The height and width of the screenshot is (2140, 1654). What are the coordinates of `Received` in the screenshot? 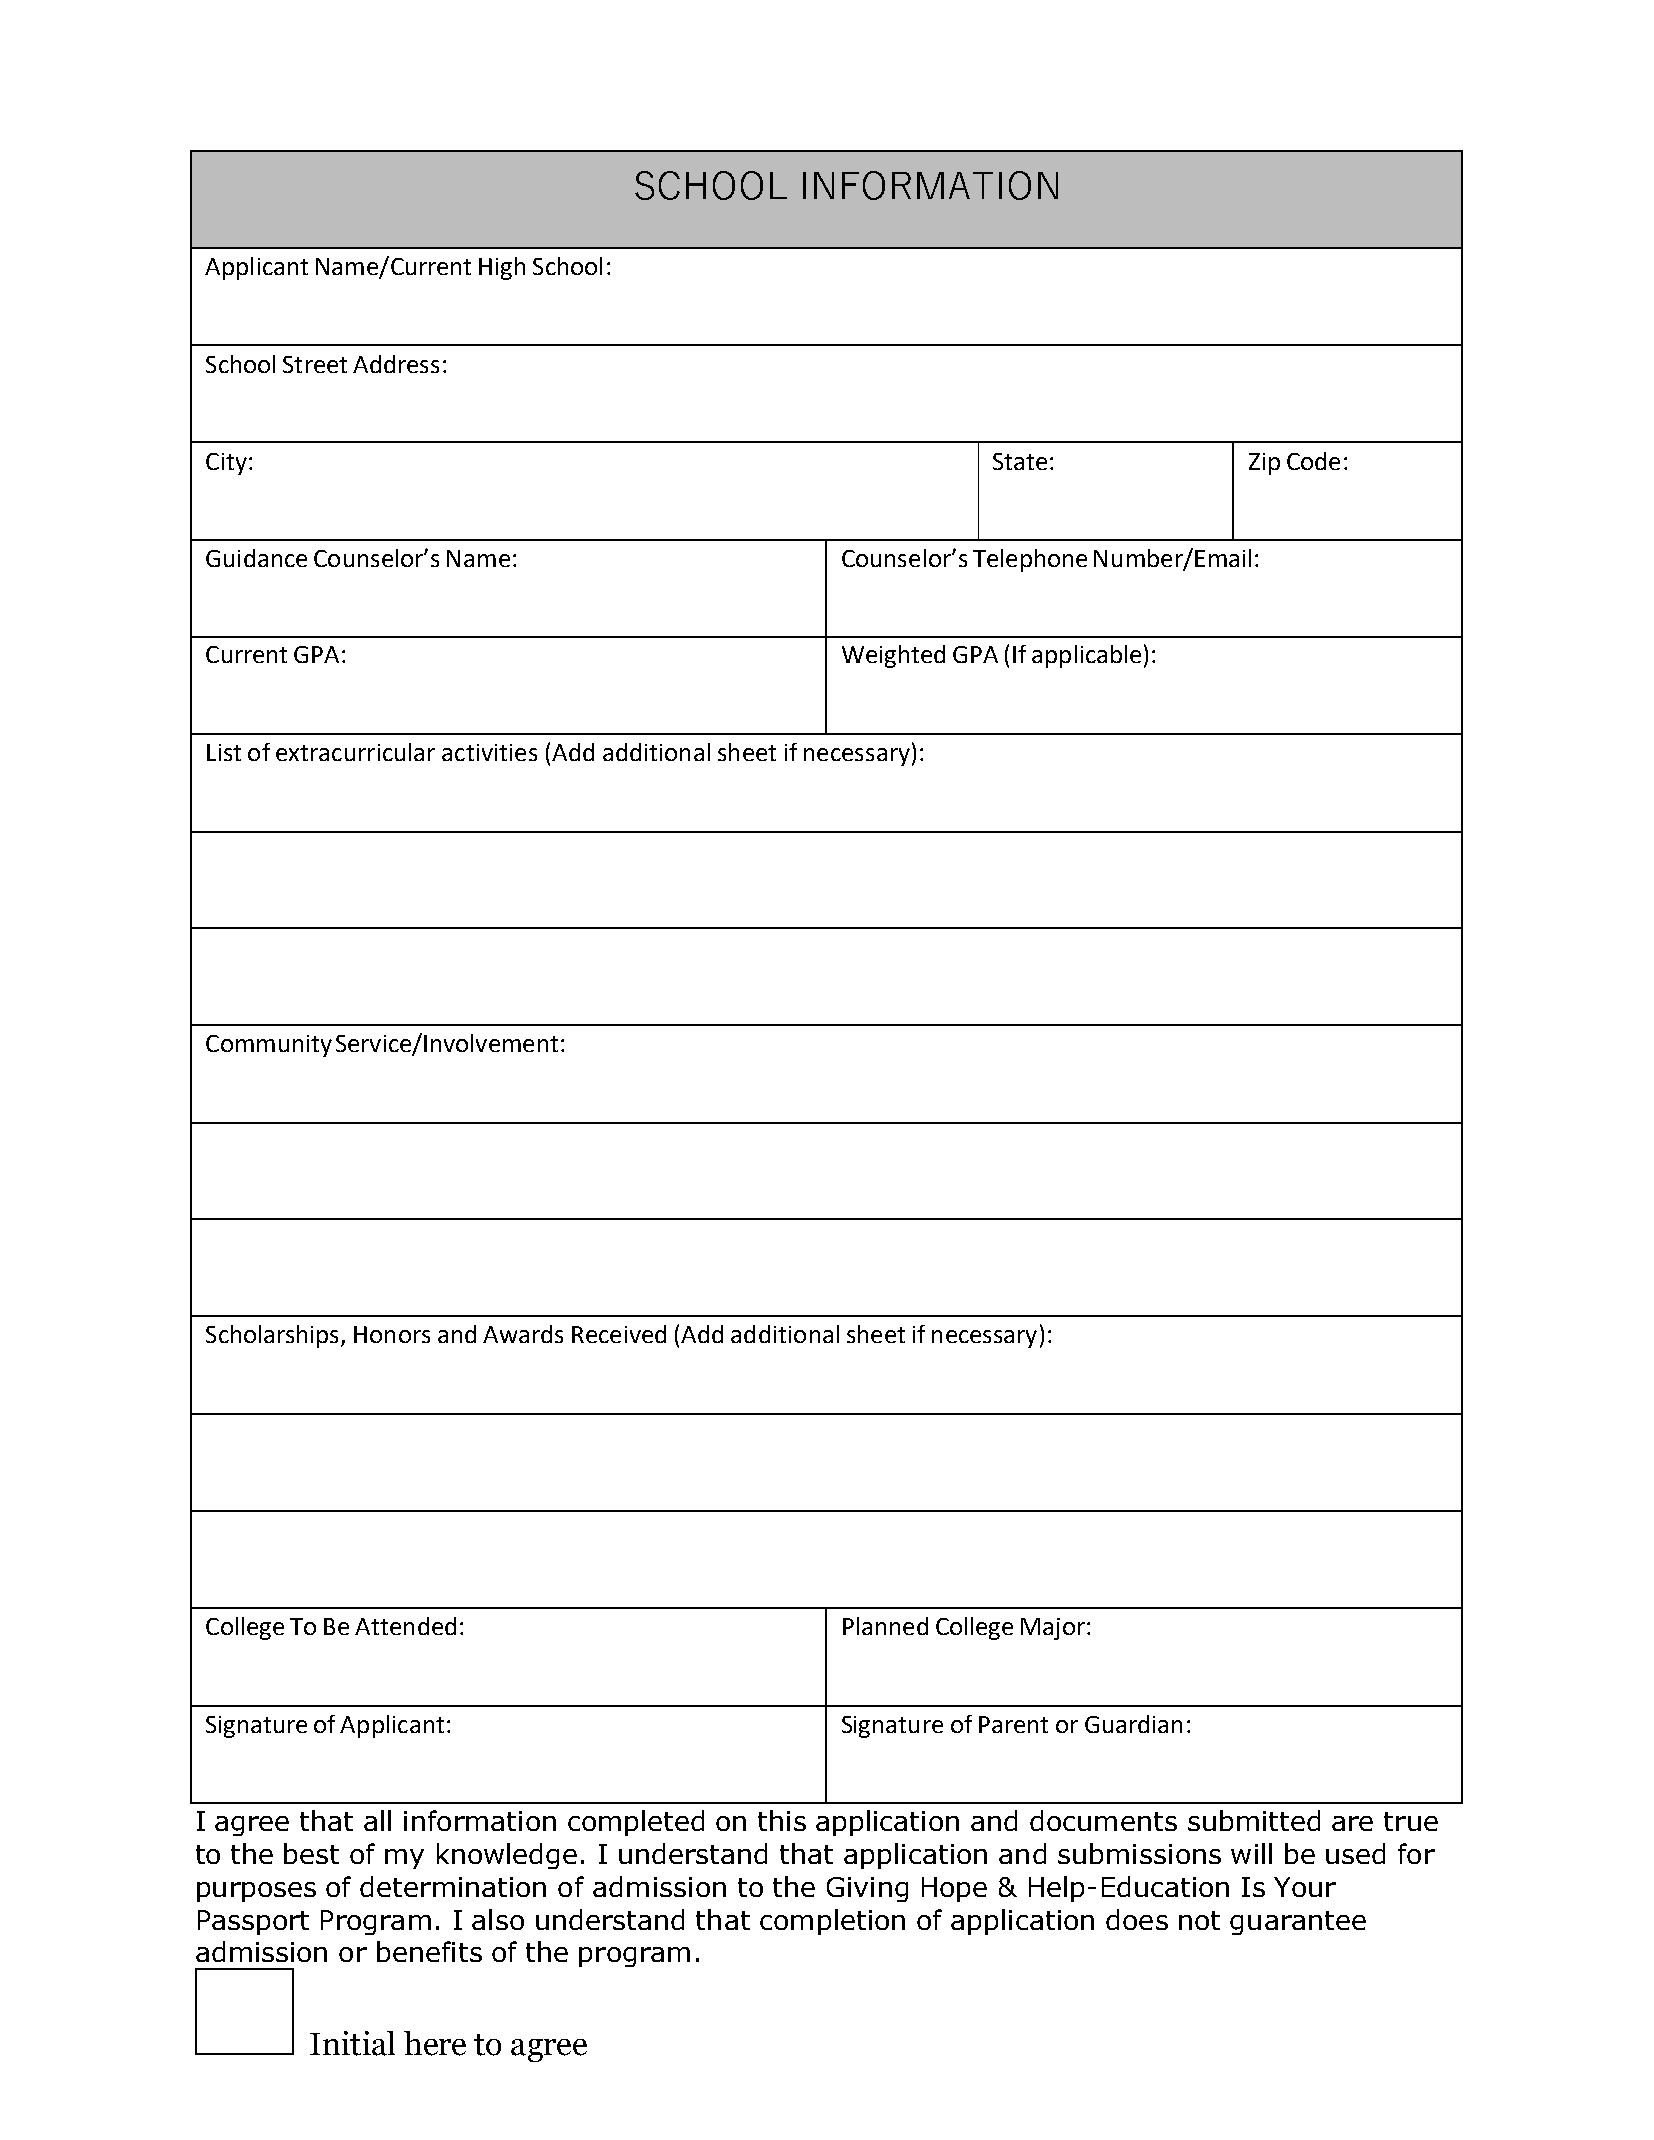 It's located at (619, 1334).
